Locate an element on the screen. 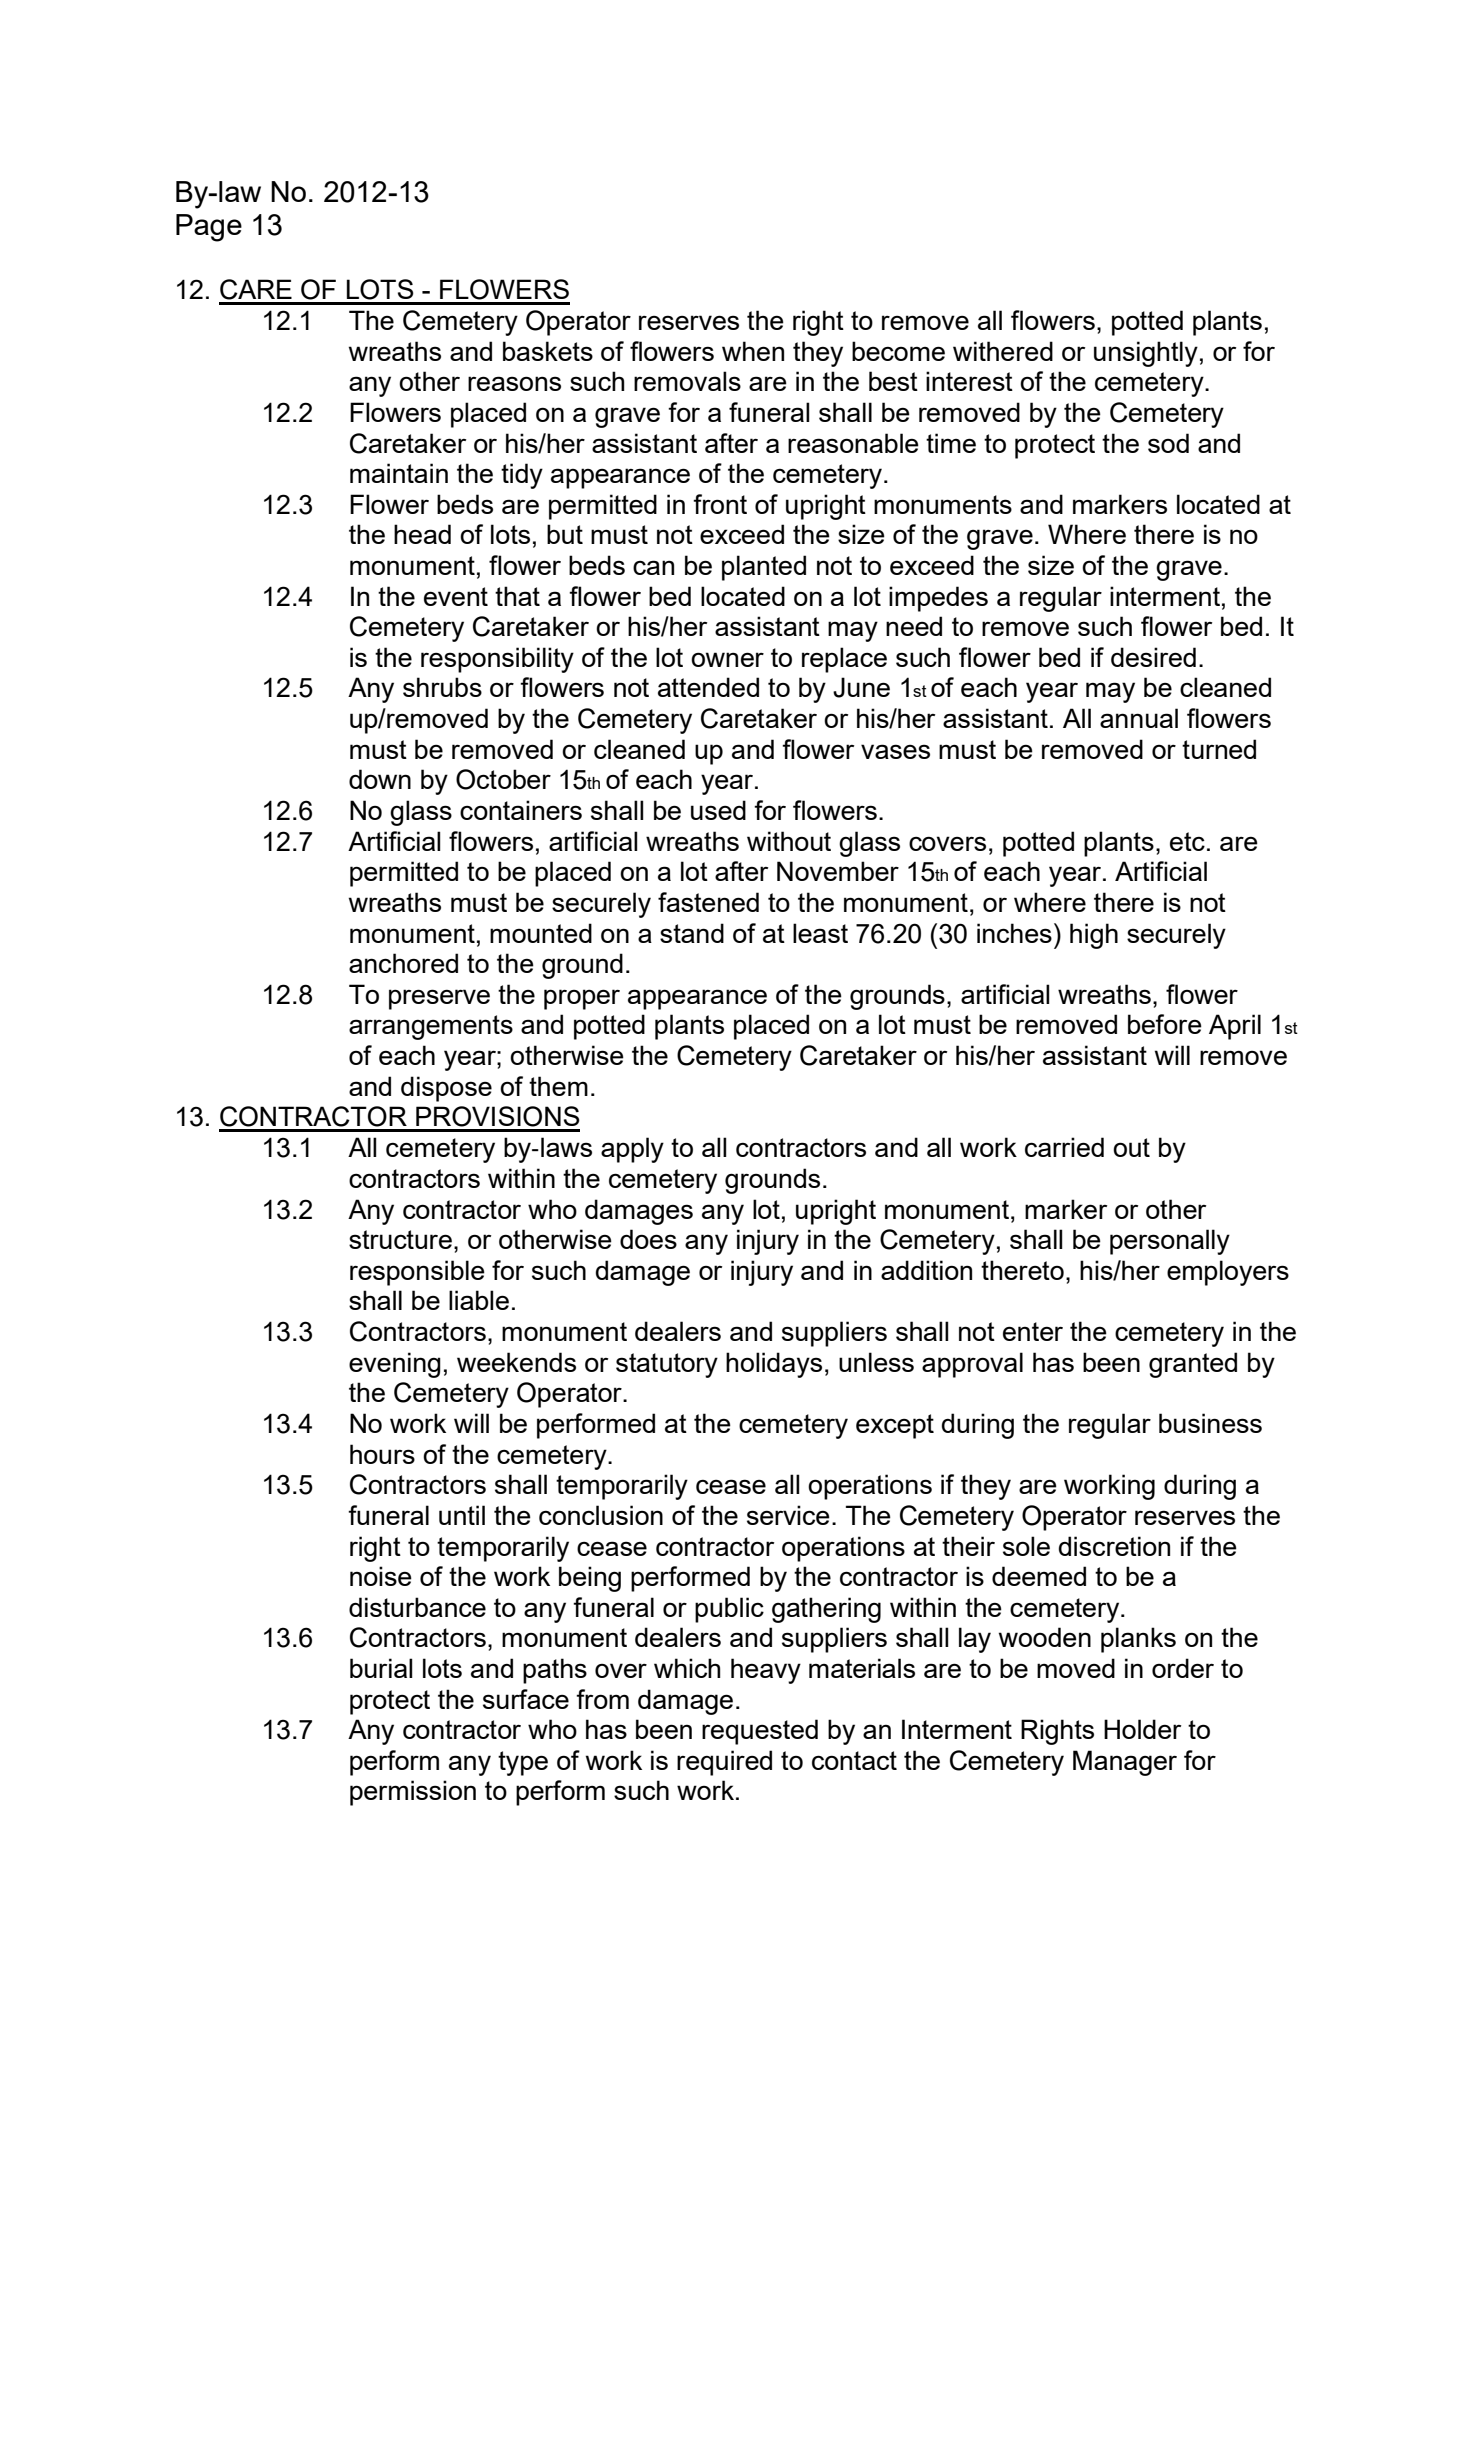 The image size is (1482, 2440). Manager is located at coordinates (1125, 1763).
